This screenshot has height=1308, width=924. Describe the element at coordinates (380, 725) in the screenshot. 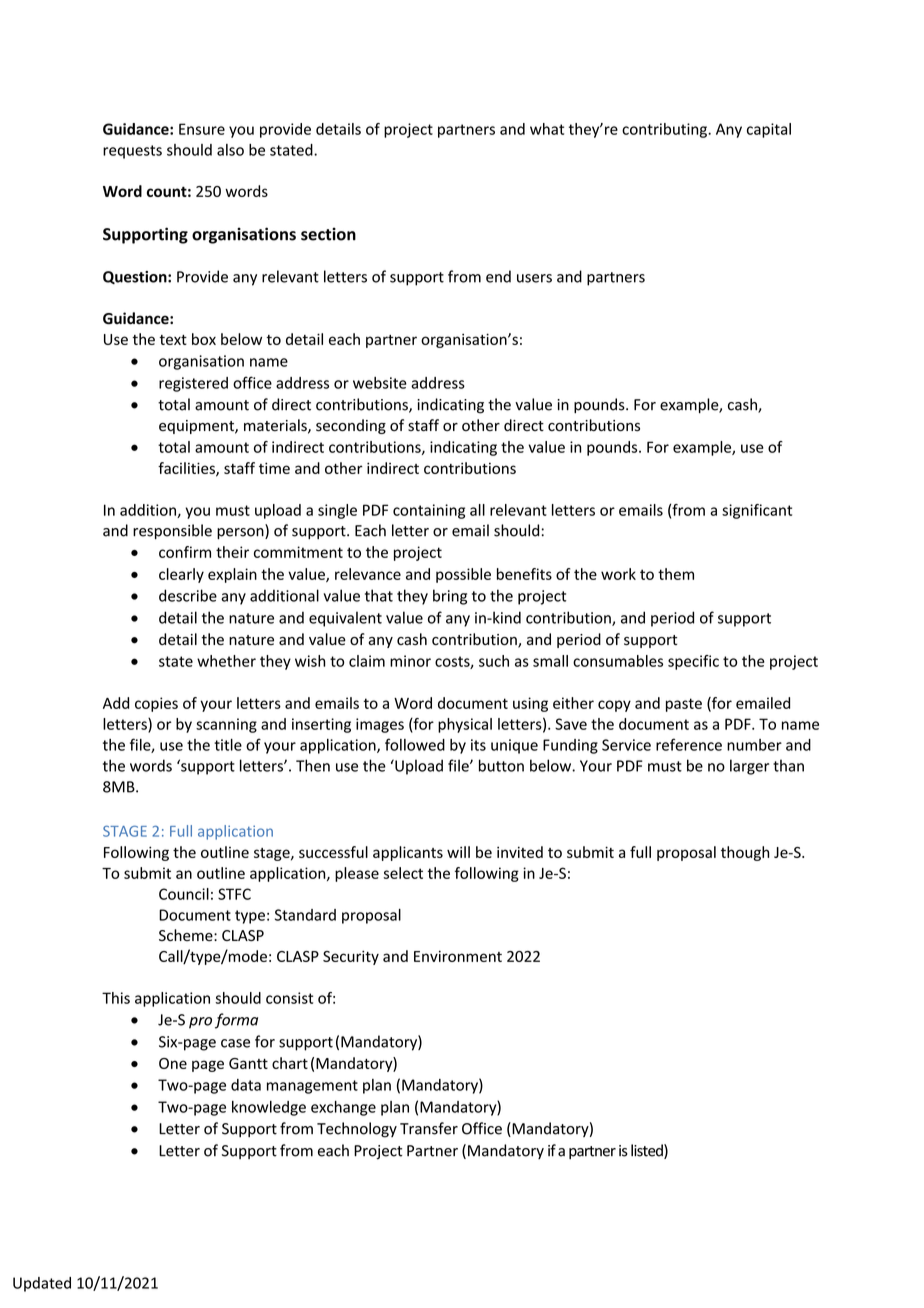

I see `images` at that location.
